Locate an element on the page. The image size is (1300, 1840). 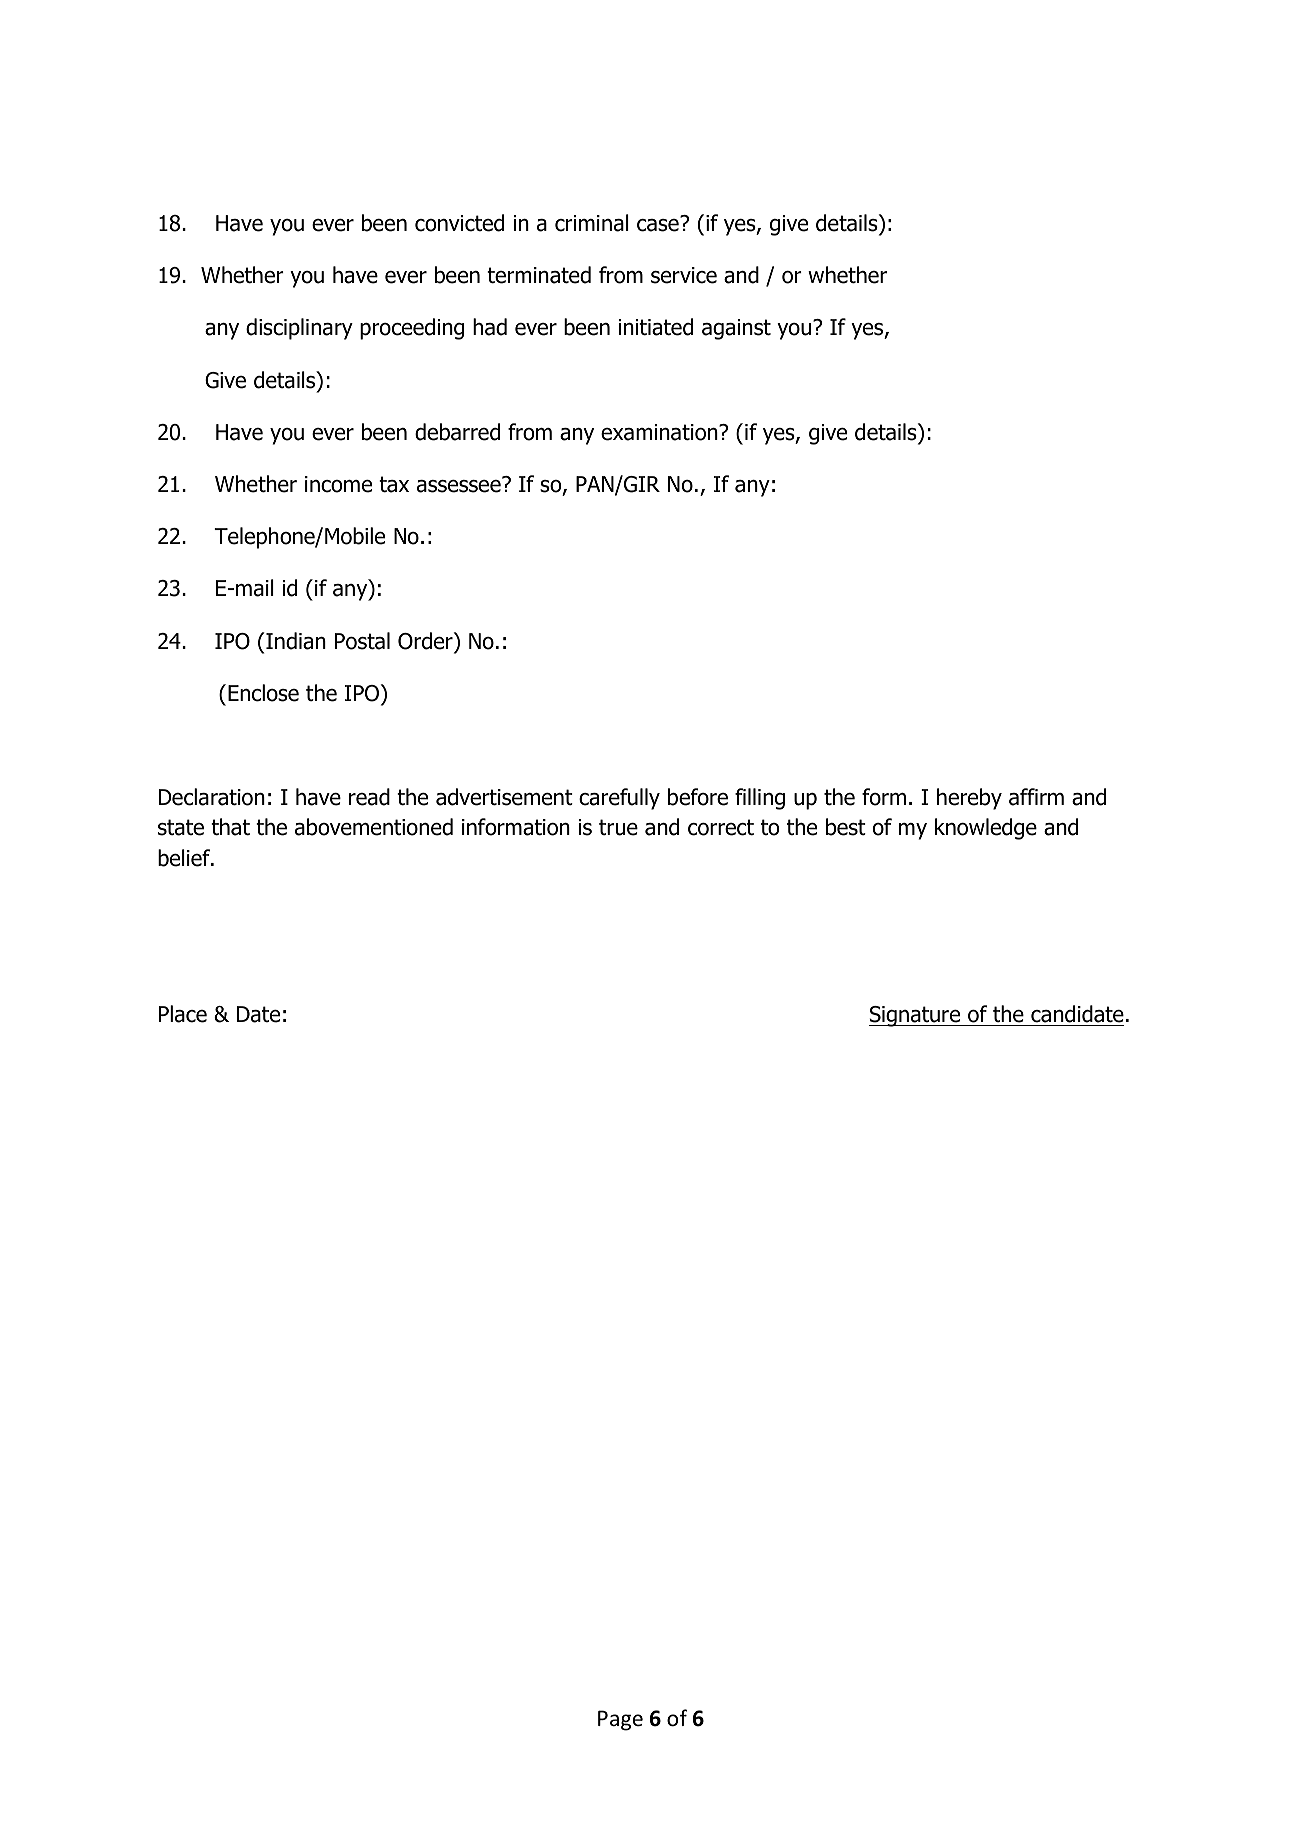
carefully is located at coordinates (619, 799).
